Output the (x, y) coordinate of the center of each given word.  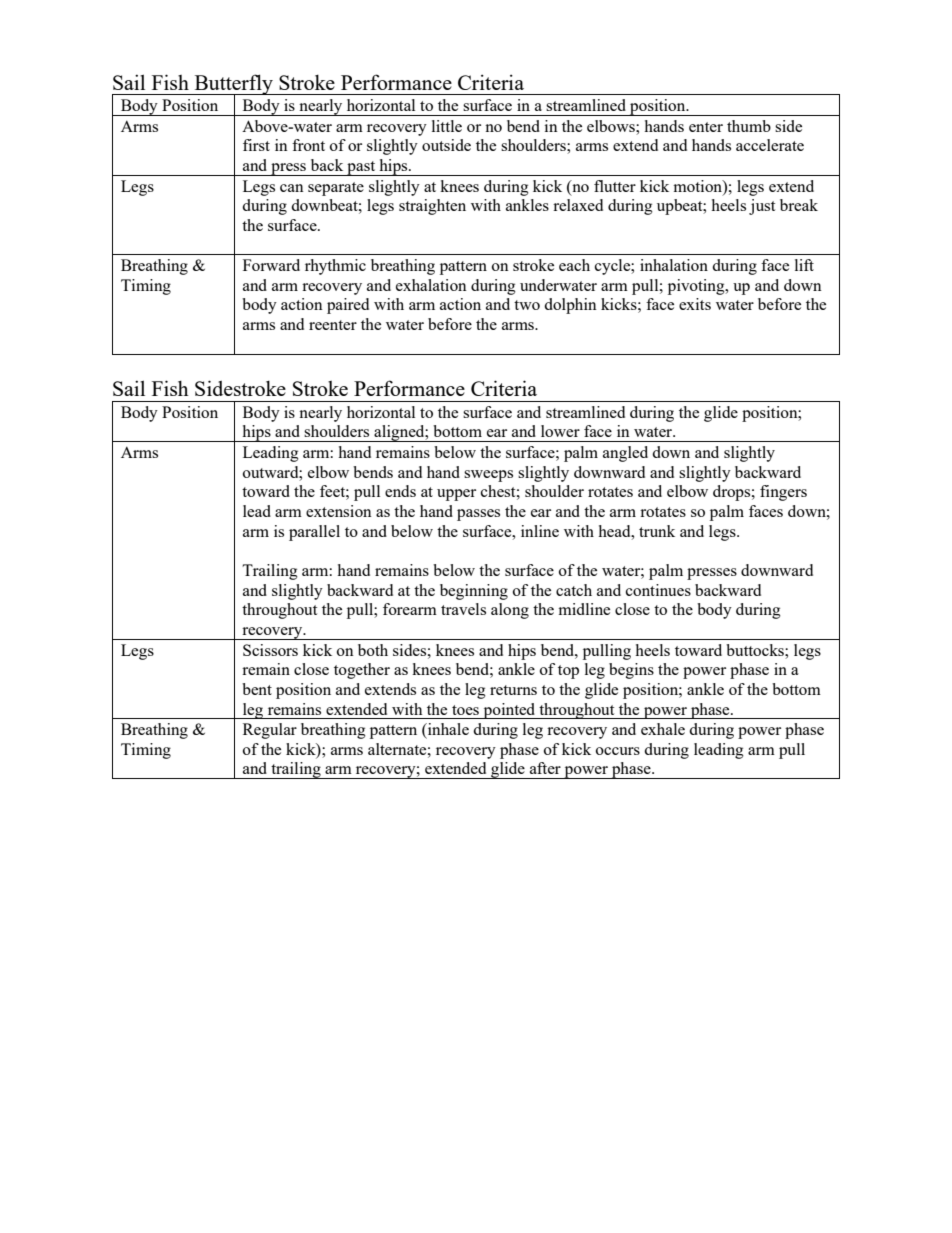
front (308, 145)
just (762, 207)
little (447, 126)
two (527, 305)
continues (658, 590)
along (510, 611)
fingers (783, 493)
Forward (271, 265)
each (574, 265)
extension (339, 511)
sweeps (488, 476)
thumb (749, 126)
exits (695, 304)
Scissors (270, 650)
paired (348, 306)
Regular (270, 731)
